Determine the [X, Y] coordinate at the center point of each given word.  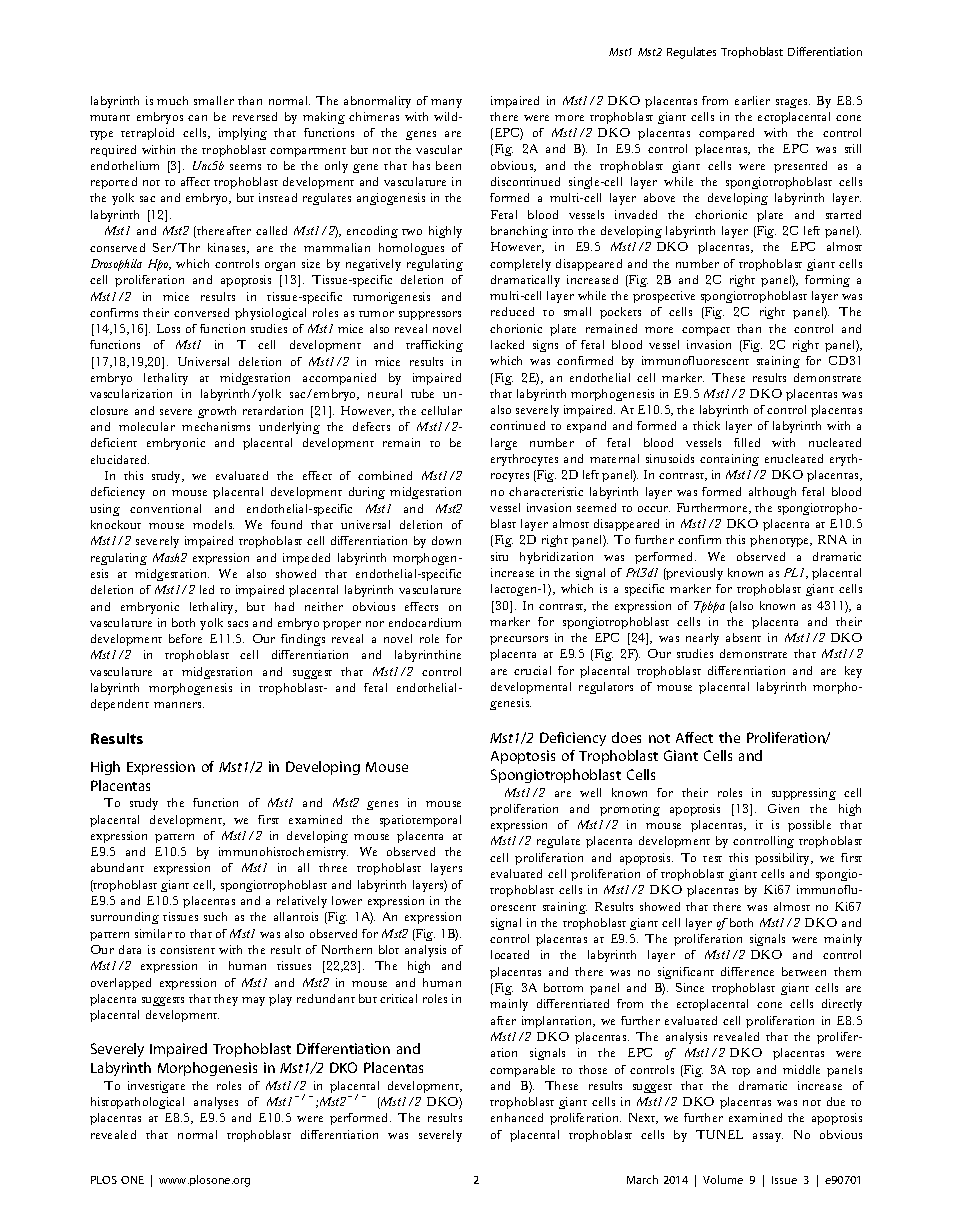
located [510, 954]
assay [768, 1137]
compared [726, 134]
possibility [784, 859]
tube [422, 393]
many [446, 103]
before [185, 638]
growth [217, 412]
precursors [519, 640]
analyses [216, 1103]
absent [743, 637]
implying [243, 134]
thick [706, 425]
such [215, 916]
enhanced [517, 1117]
